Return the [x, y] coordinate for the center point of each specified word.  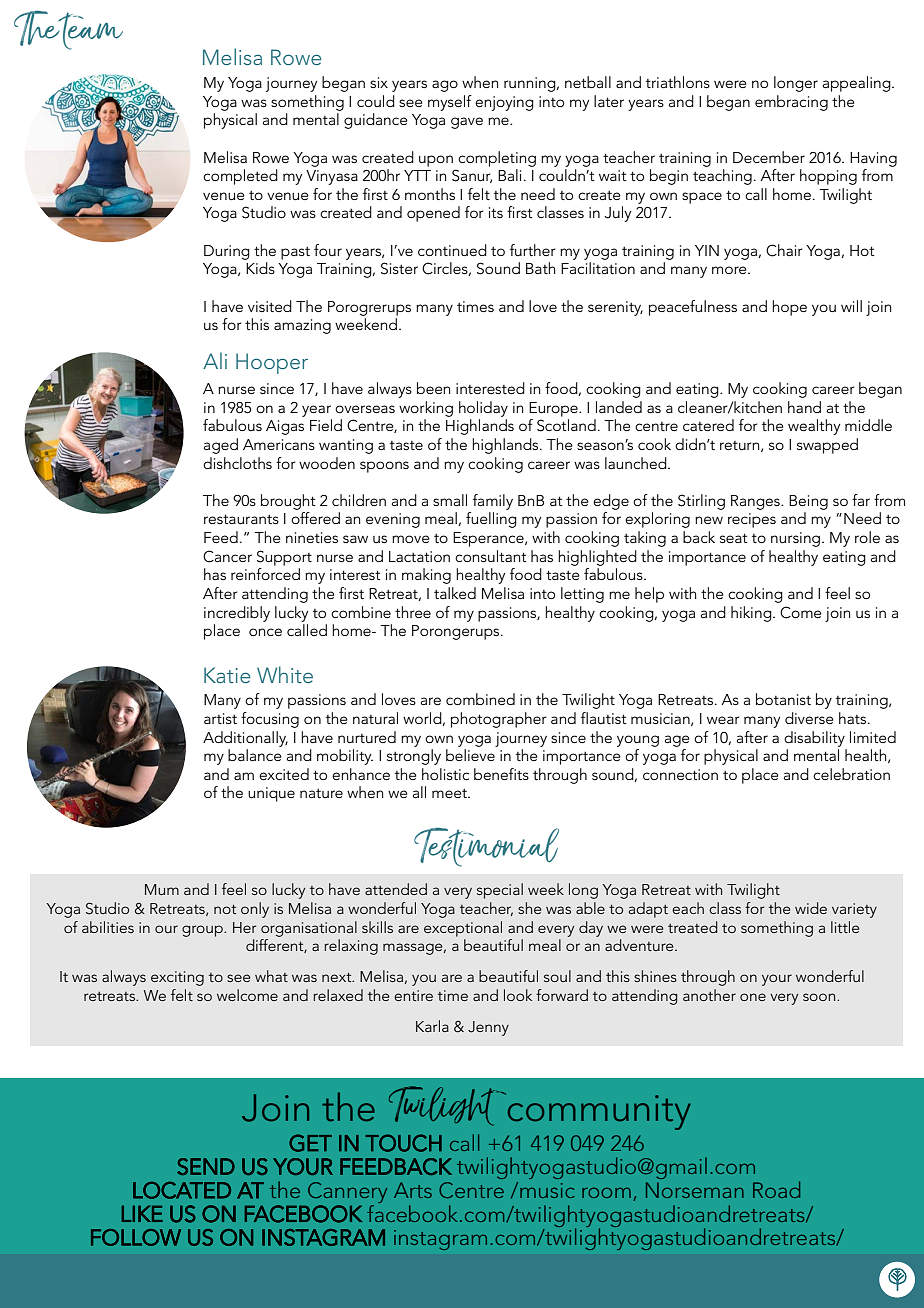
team [89, 31]
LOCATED [182, 1190]
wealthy [814, 427]
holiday [483, 409]
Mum [162, 889]
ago [445, 86]
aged [221, 446]
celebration [851, 774]
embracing [791, 103]
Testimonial [486, 847]
